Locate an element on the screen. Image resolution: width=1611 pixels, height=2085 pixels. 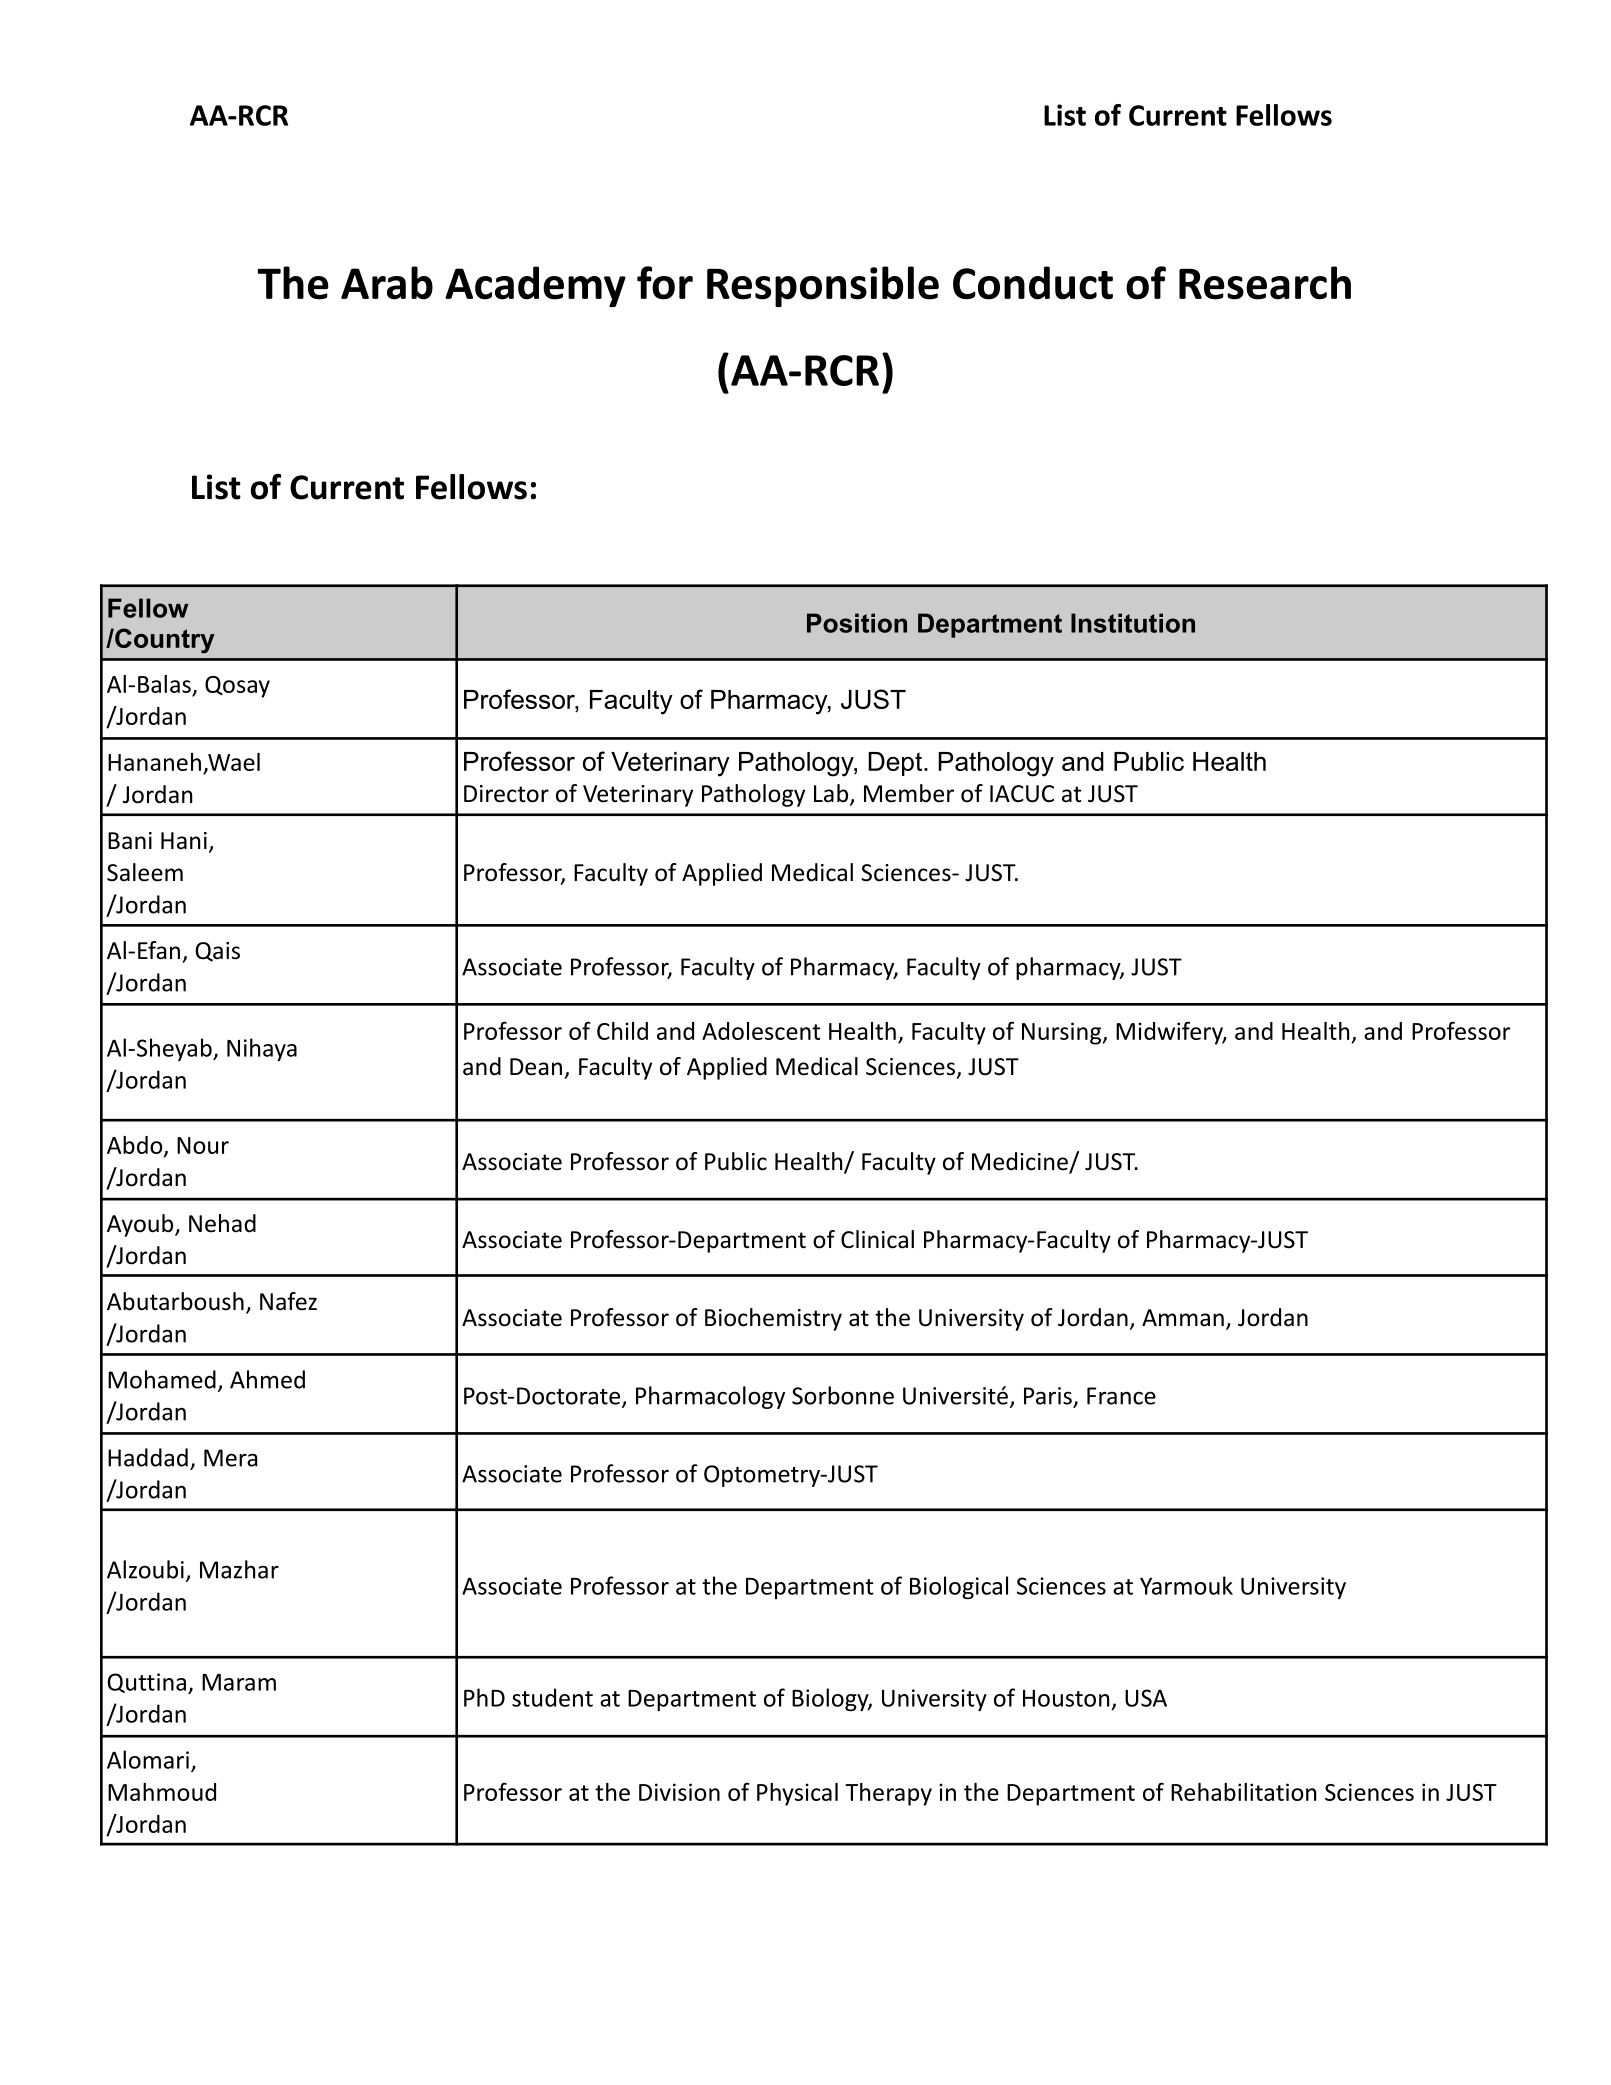
Qais is located at coordinates (217, 952).
